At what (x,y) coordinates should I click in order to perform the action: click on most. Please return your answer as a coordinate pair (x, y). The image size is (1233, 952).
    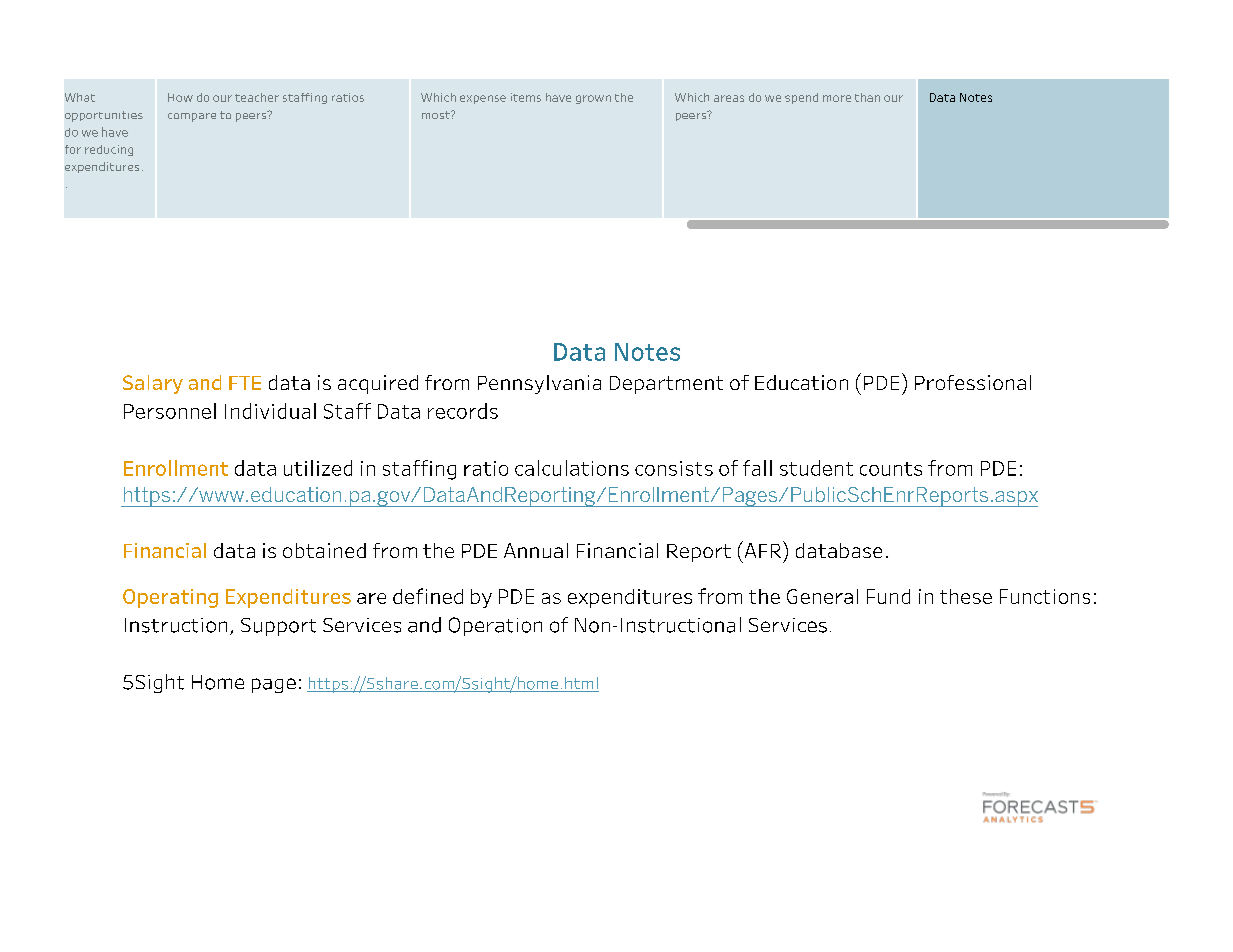
    Looking at the image, I should click on (437, 115).
